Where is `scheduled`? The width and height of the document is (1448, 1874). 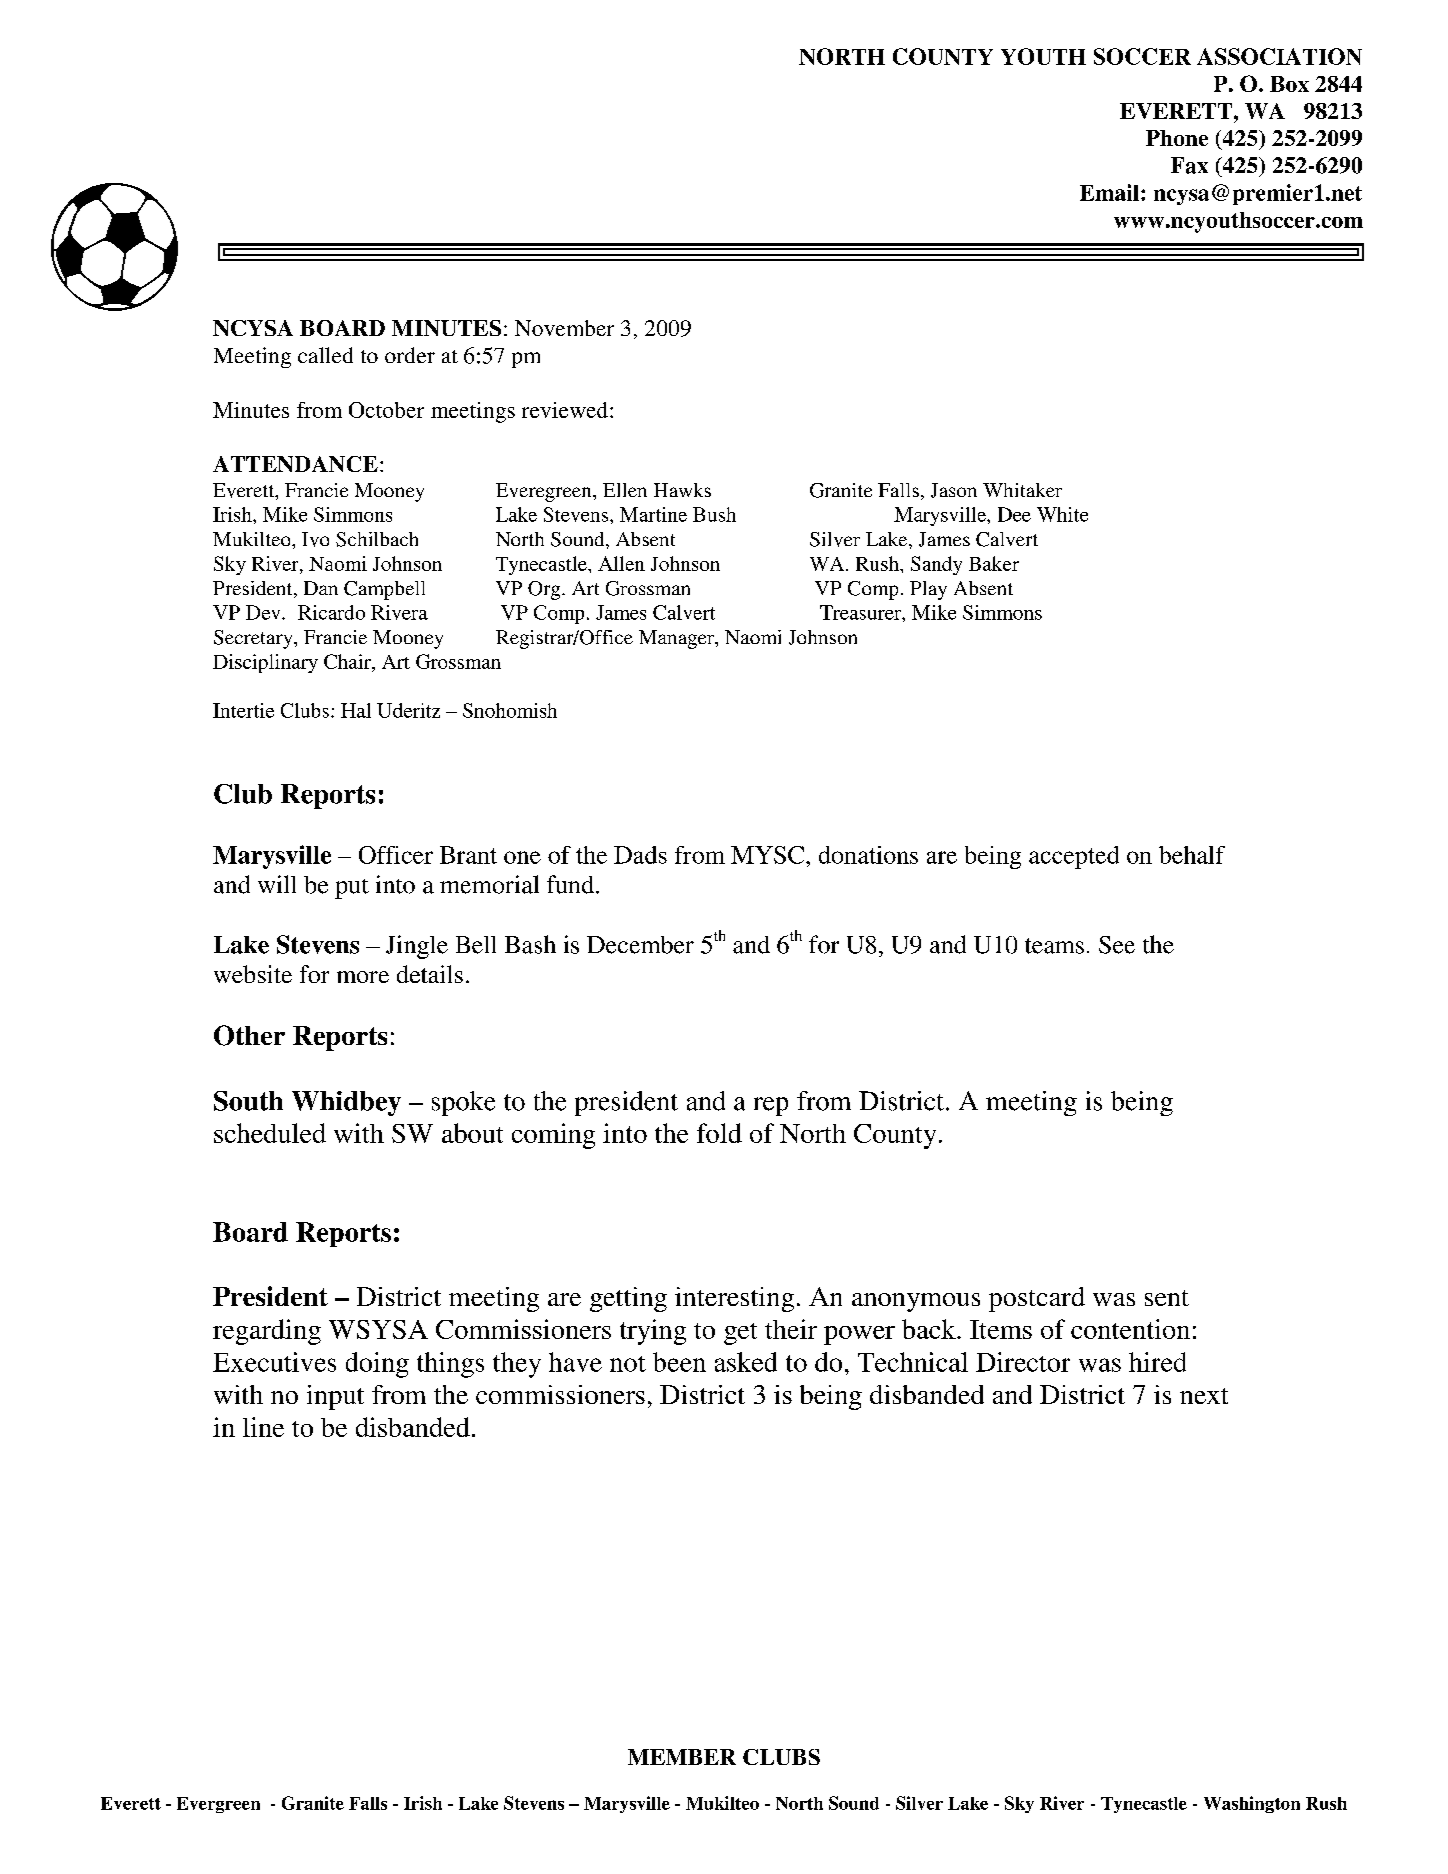 scheduled is located at coordinates (270, 1133).
